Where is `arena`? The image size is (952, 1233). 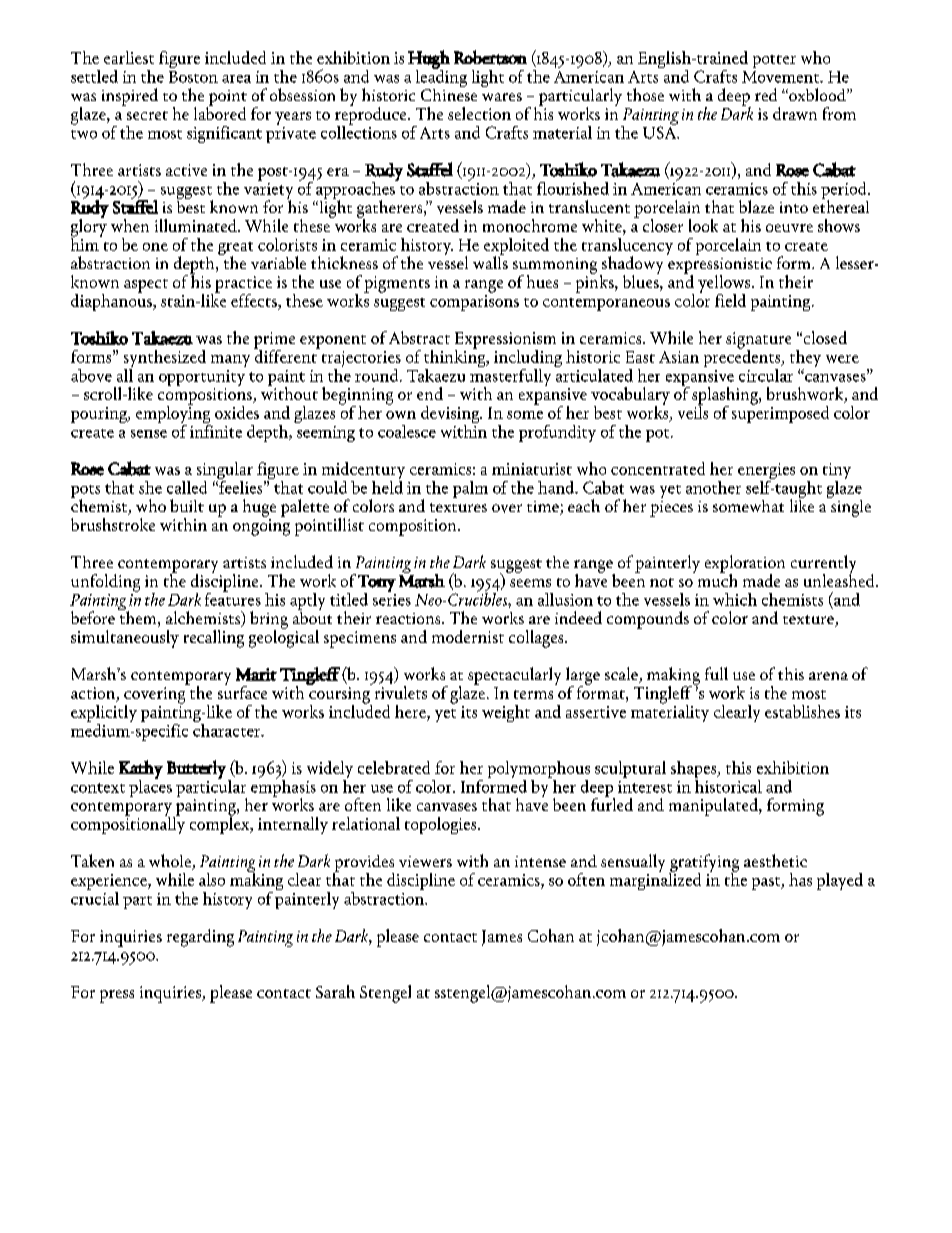 arena is located at coordinates (828, 676).
